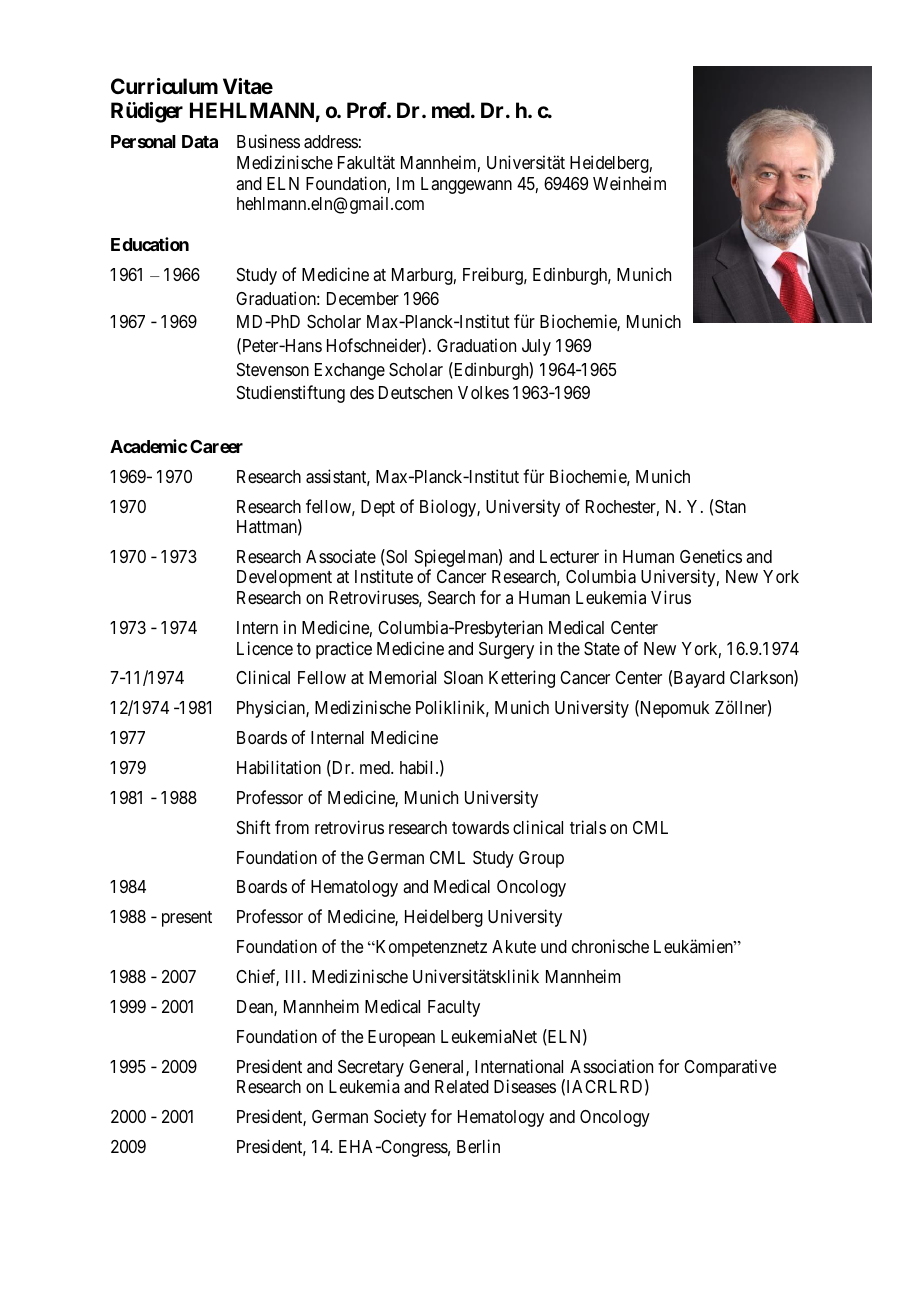 This screenshot has height=1308, width=924. What do you see at coordinates (629, 183) in the screenshot?
I see `Weinheim` at bounding box center [629, 183].
